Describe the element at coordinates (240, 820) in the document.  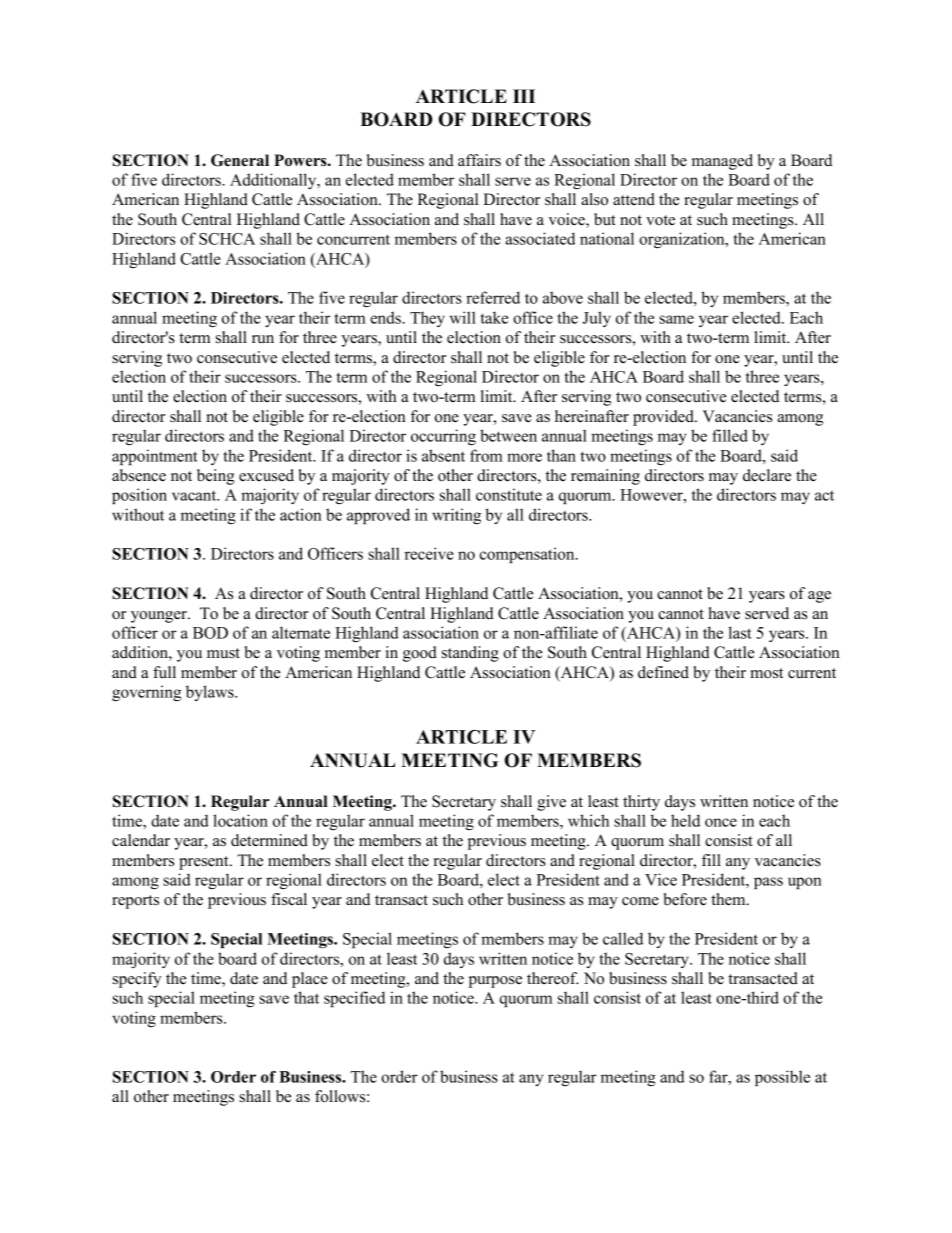
I see `location` at that location.
